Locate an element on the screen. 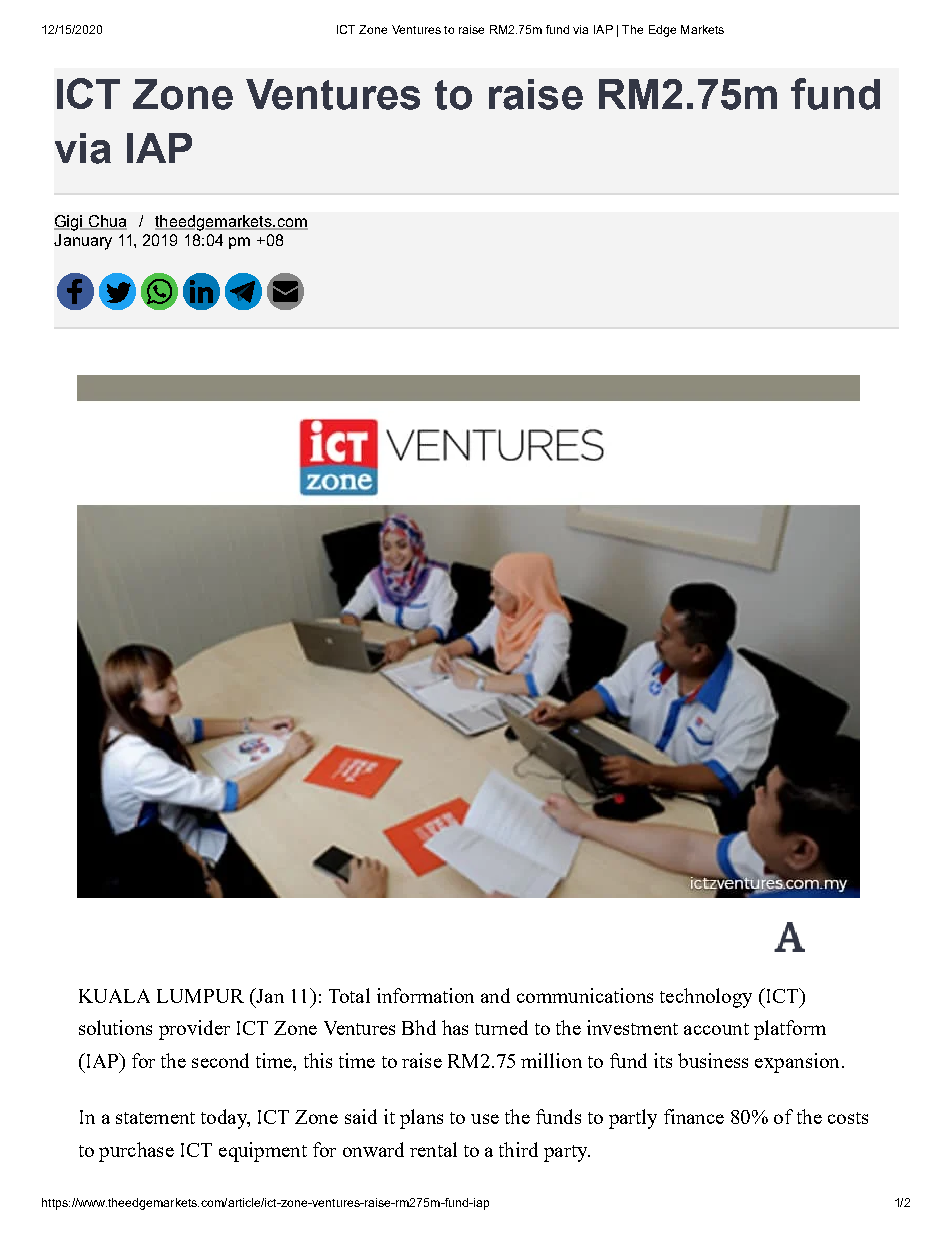  and is located at coordinates (495, 995).
